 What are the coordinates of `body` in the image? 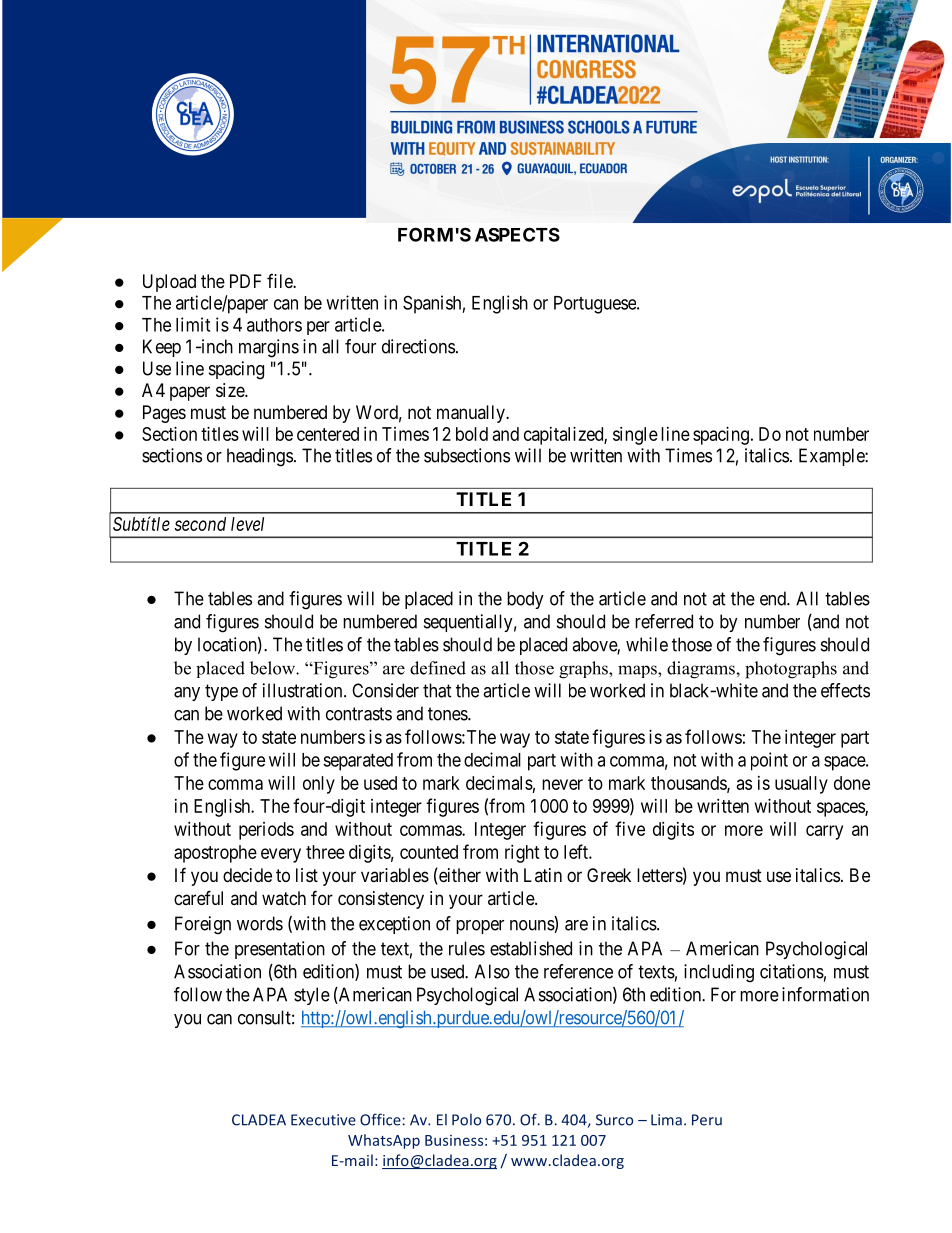 It's located at (525, 600).
